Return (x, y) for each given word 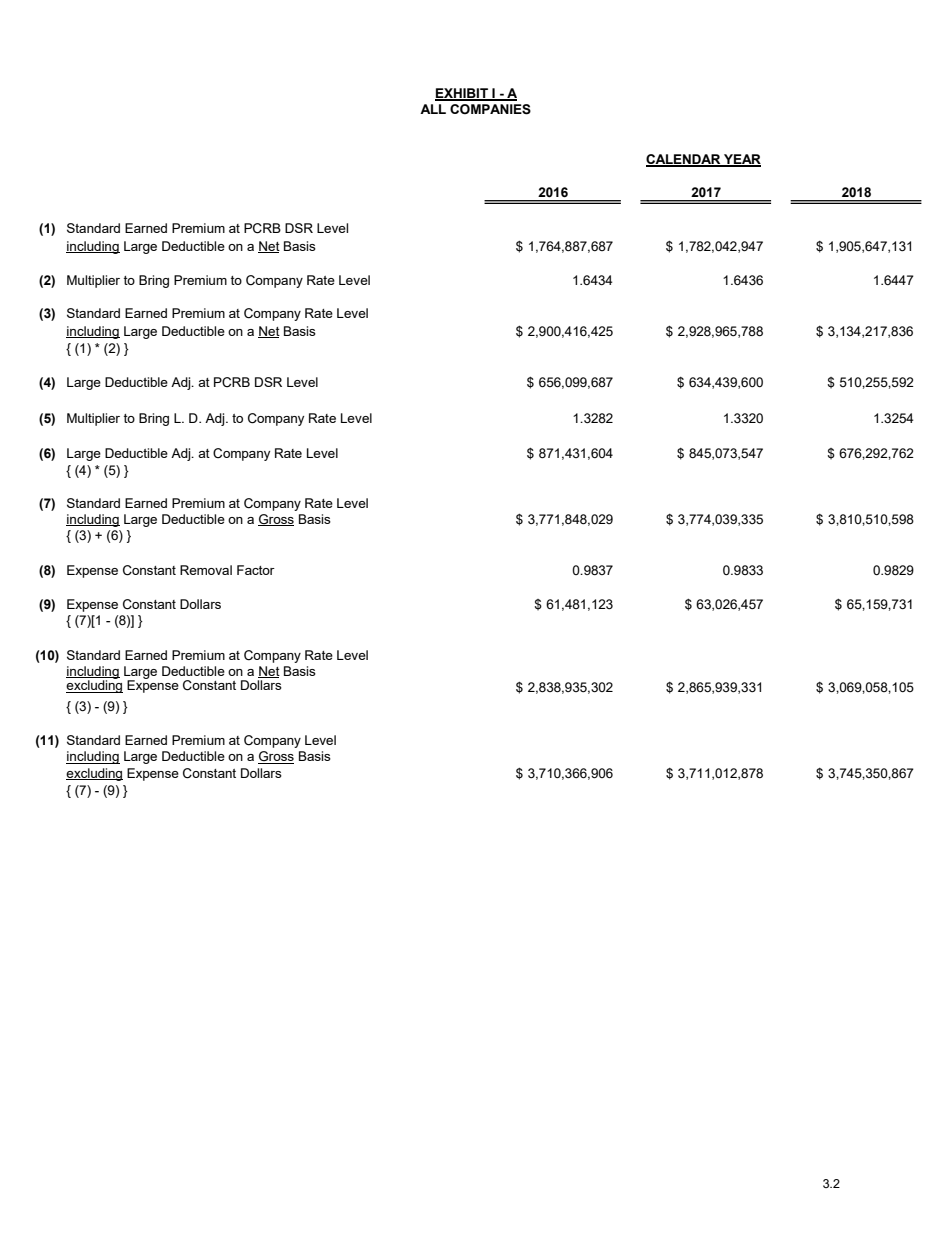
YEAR (741, 160)
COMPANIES (490, 109)
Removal (206, 570)
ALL (433, 109)
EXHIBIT (462, 94)
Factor (256, 570)
